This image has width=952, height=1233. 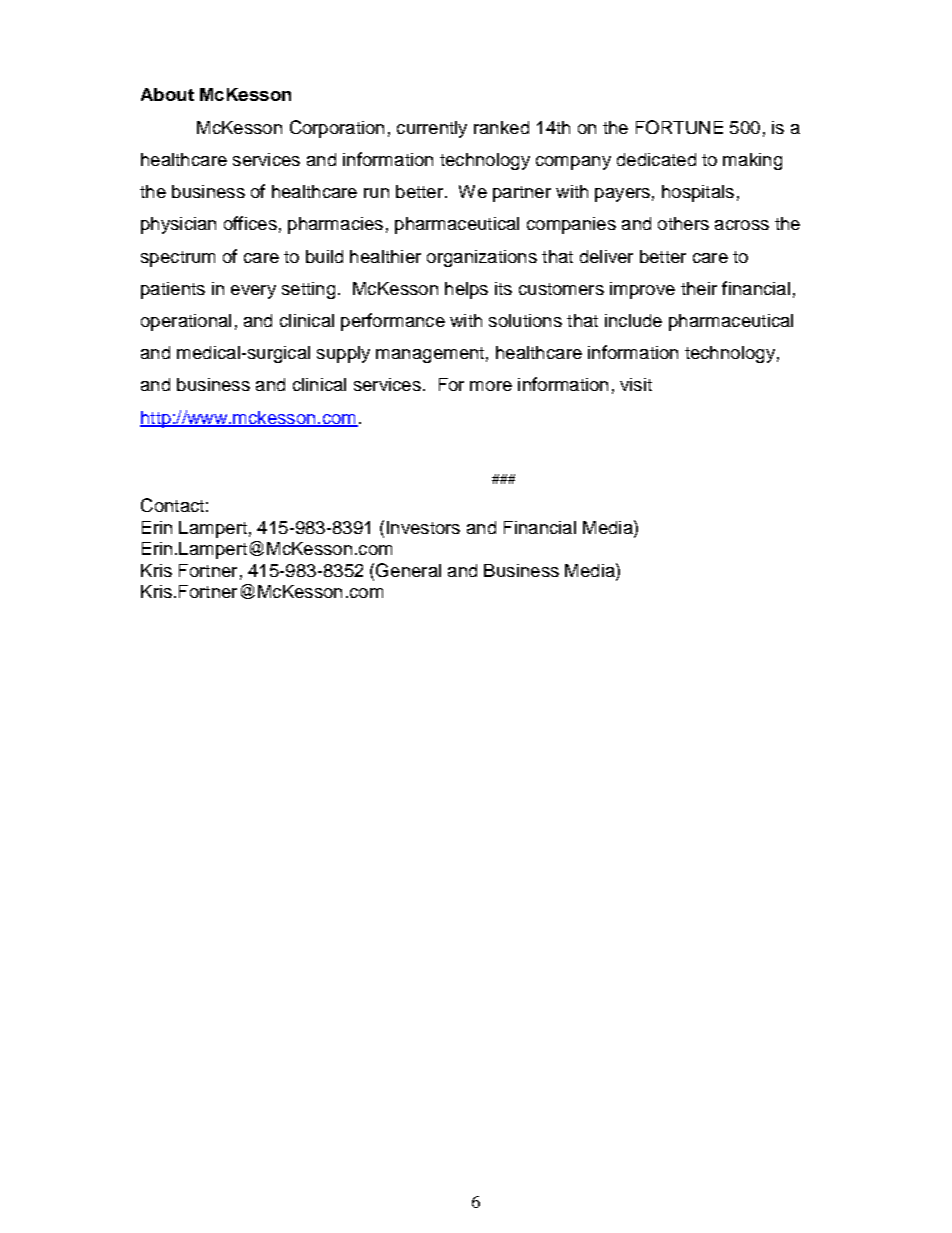 I want to click on visit, so click(x=636, y=384).
